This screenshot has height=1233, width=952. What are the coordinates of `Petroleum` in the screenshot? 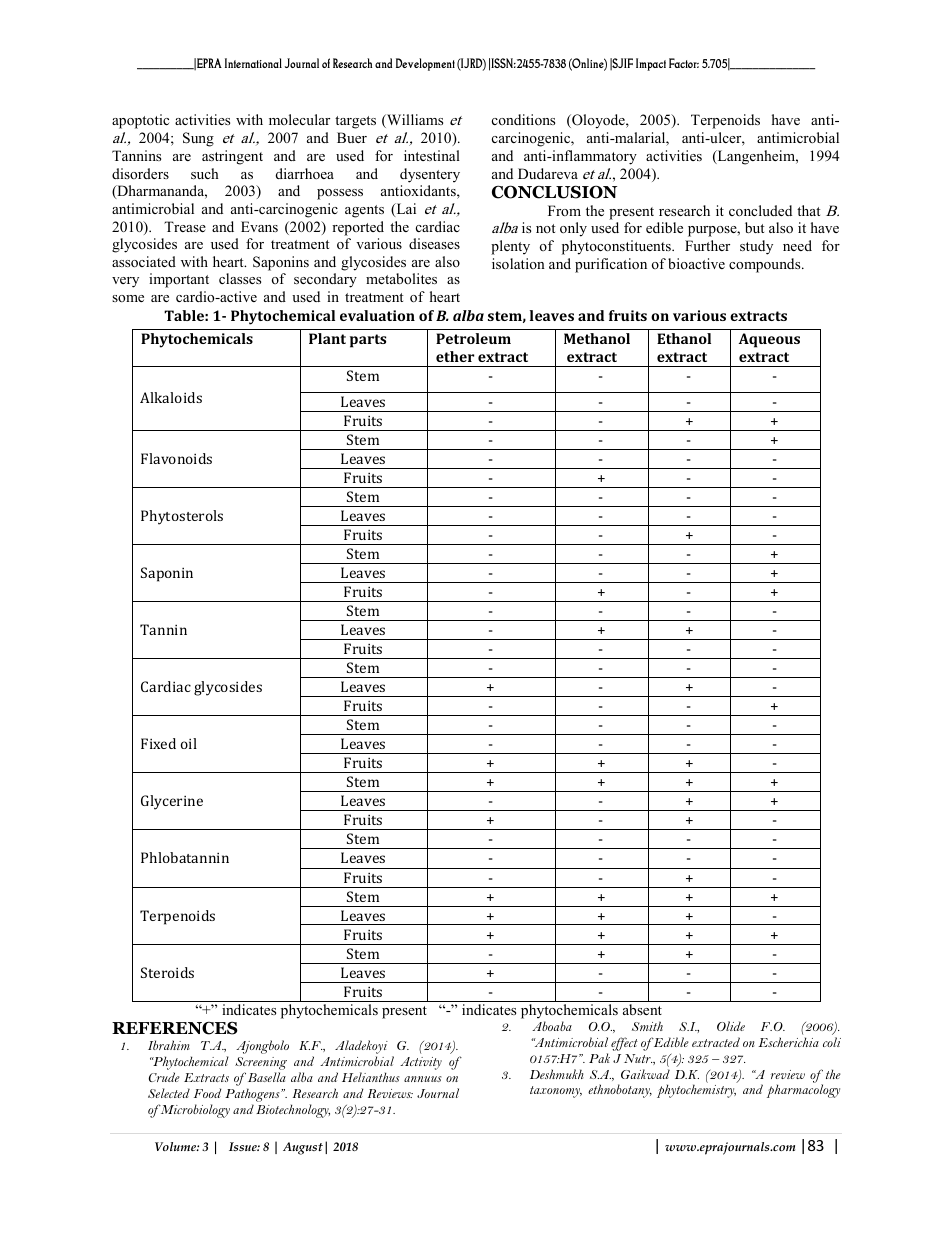 It's located at (473, 338).
